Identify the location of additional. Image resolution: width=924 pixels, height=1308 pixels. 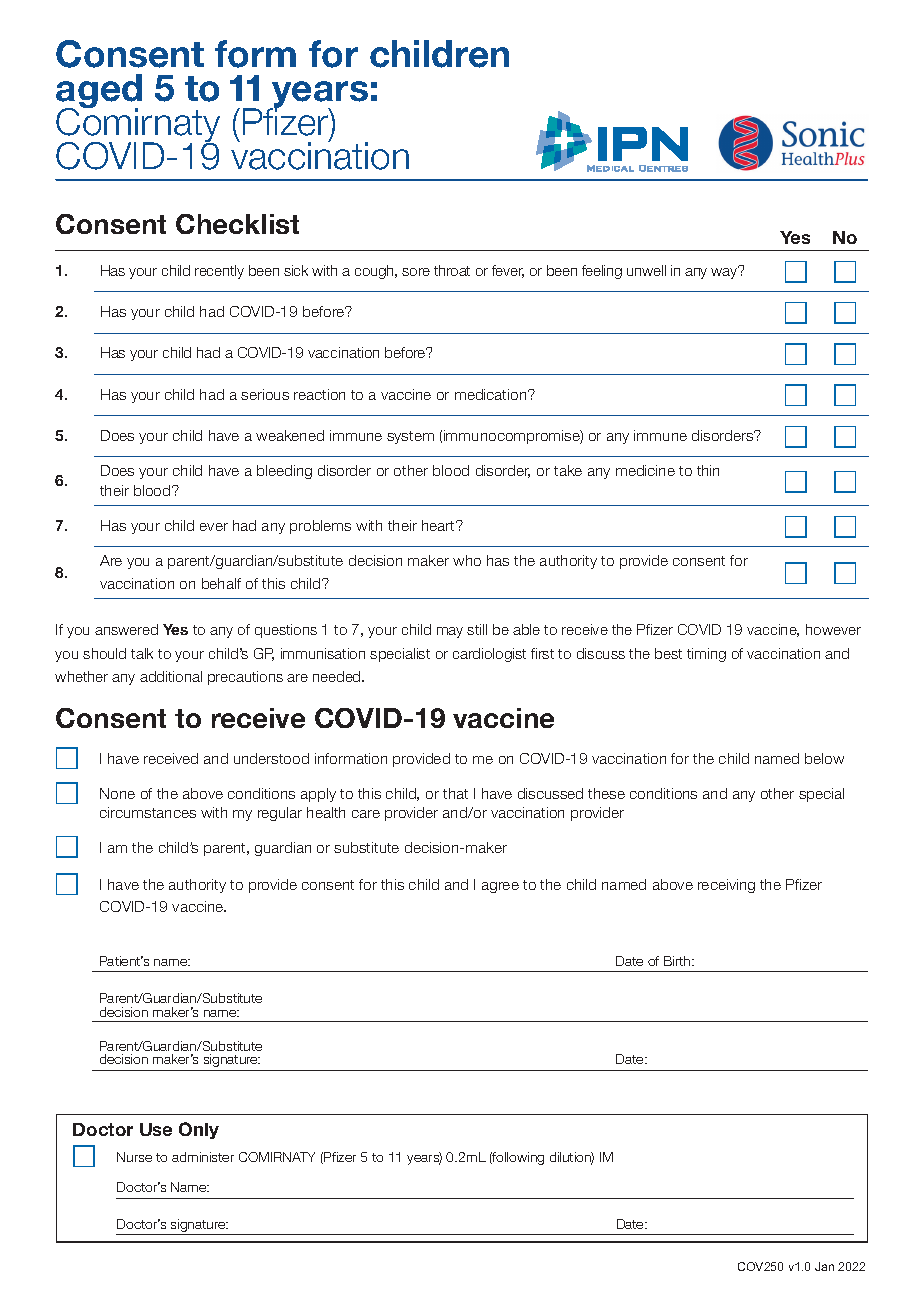
(171, 676).
